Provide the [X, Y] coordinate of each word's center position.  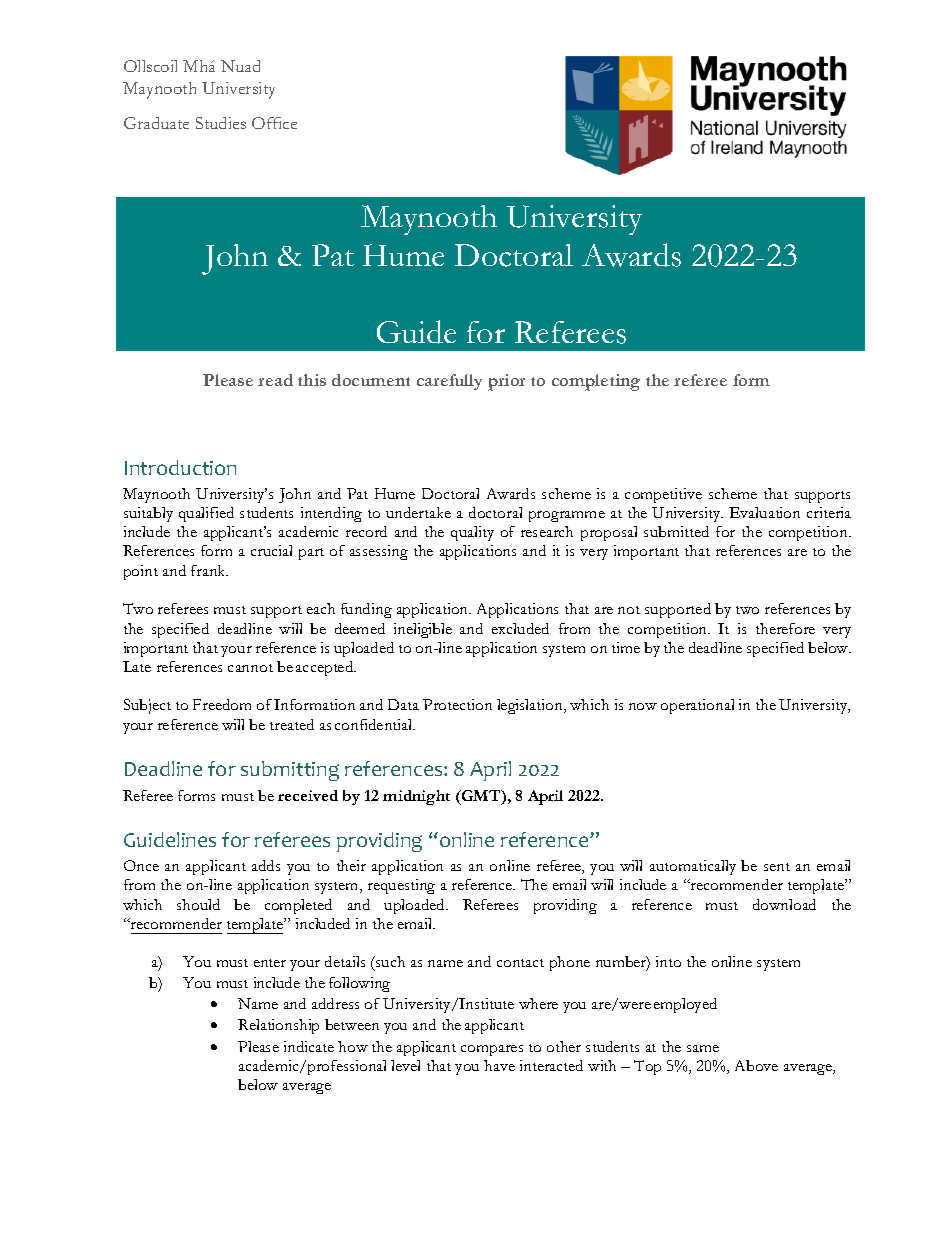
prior [506, 382]
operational [697, 706]
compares [492, 1050]
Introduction [180, 467]
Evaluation [764, 512]
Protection [457, 704]
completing [596, 382]
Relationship [278, 1026]
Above [756, 1065]
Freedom [222, 704]
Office [274, 123]
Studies [221, 123]
